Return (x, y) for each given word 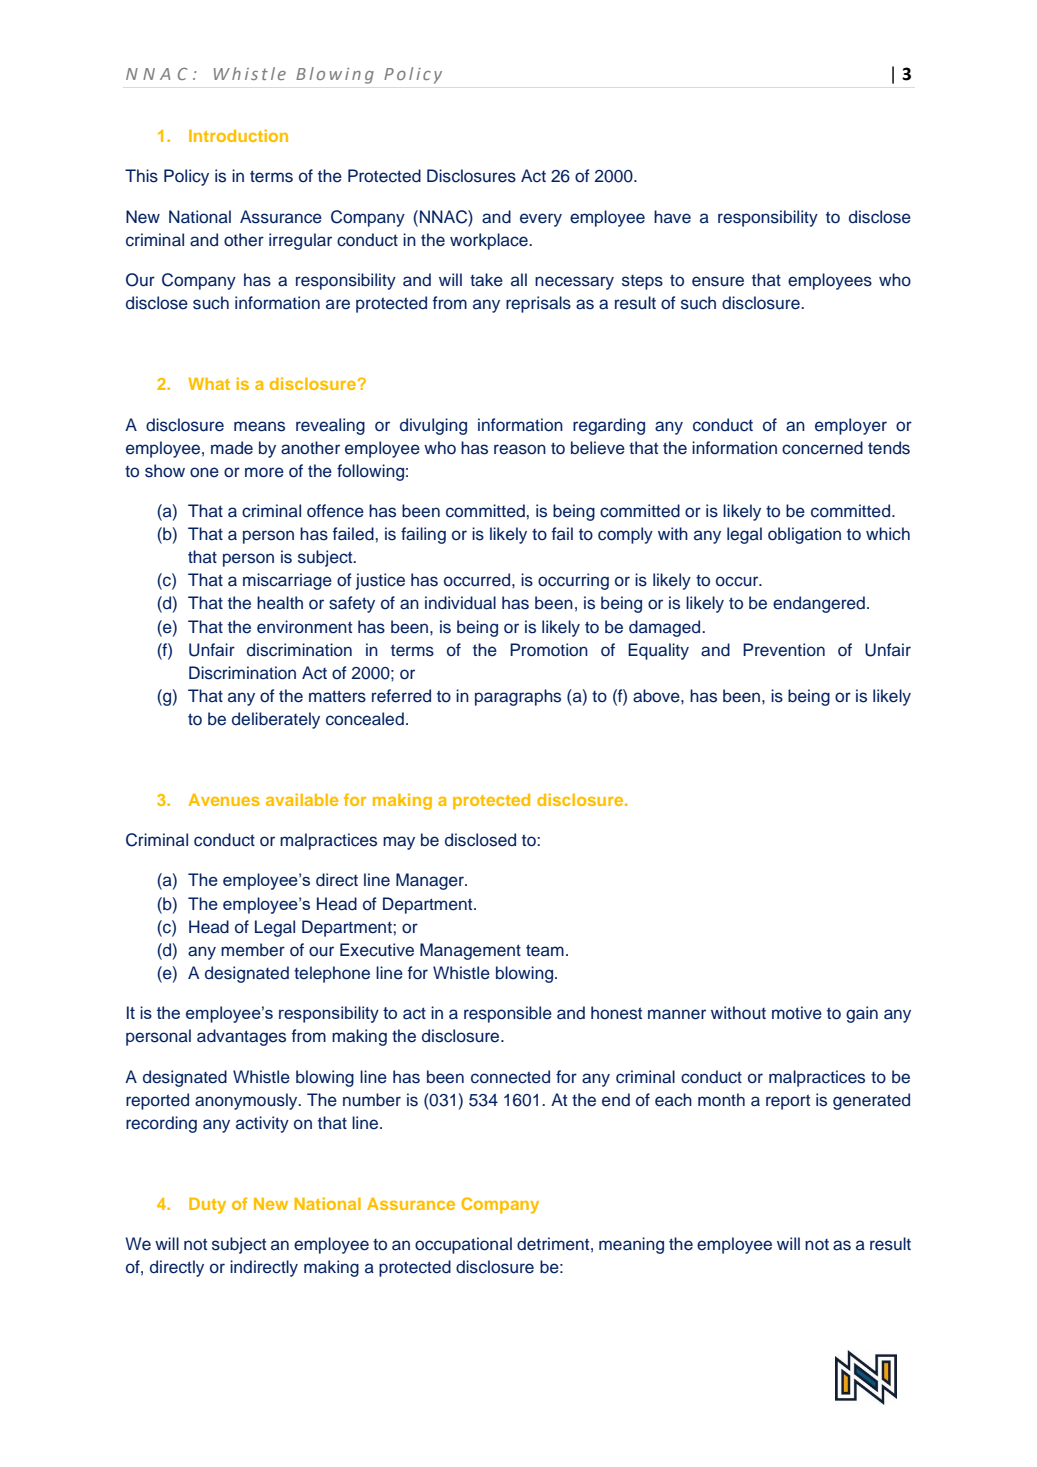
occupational (463, 1245)
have (672, 217)
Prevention (784, 650)
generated (871, 1101)
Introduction (238, 135)
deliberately (276, 720)
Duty (207, 1205)
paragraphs (518, 697)
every (541, 220)
